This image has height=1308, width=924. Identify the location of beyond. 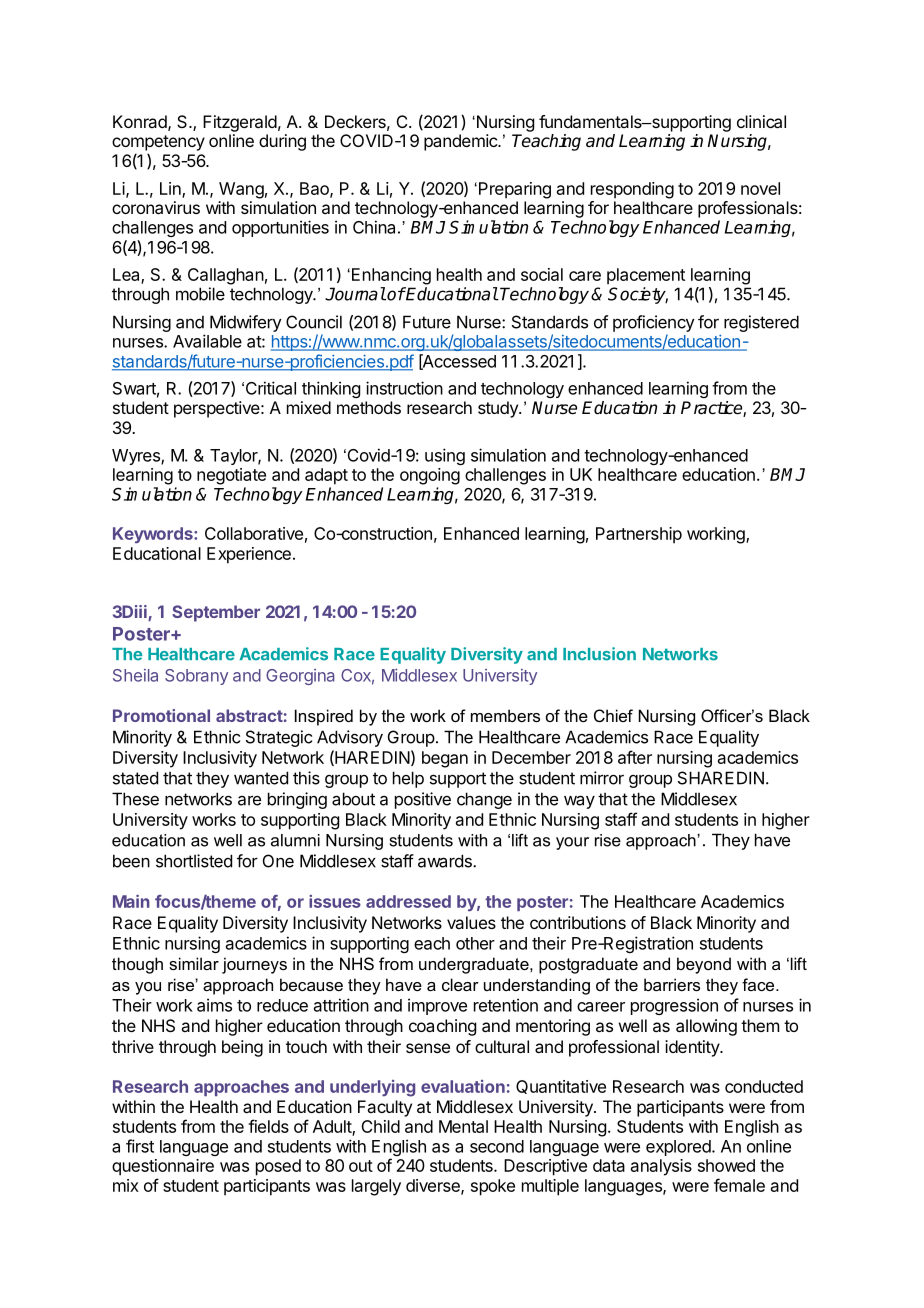
(704, 965).
